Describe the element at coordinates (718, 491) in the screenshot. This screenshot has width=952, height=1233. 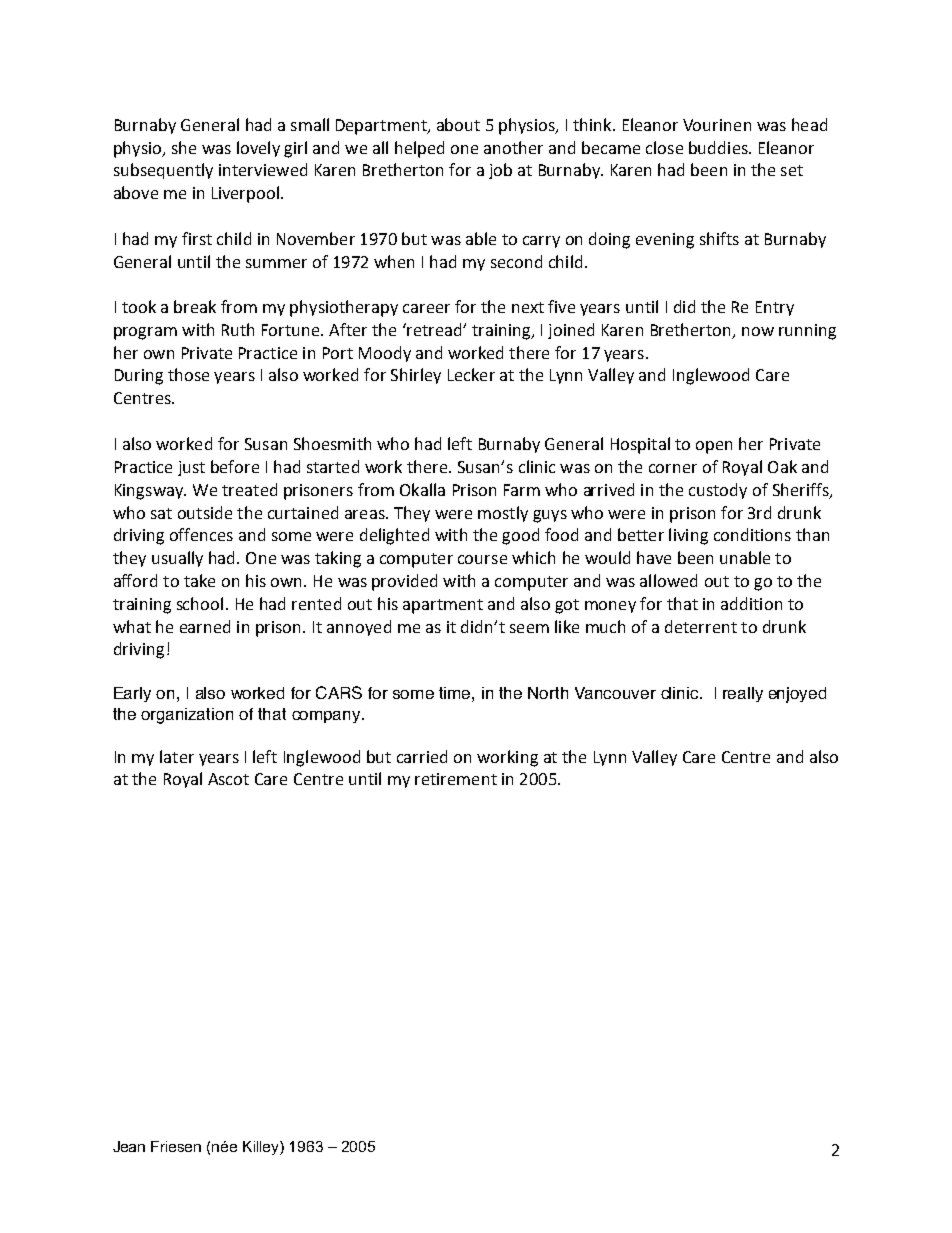
I see `custody` at that location.
